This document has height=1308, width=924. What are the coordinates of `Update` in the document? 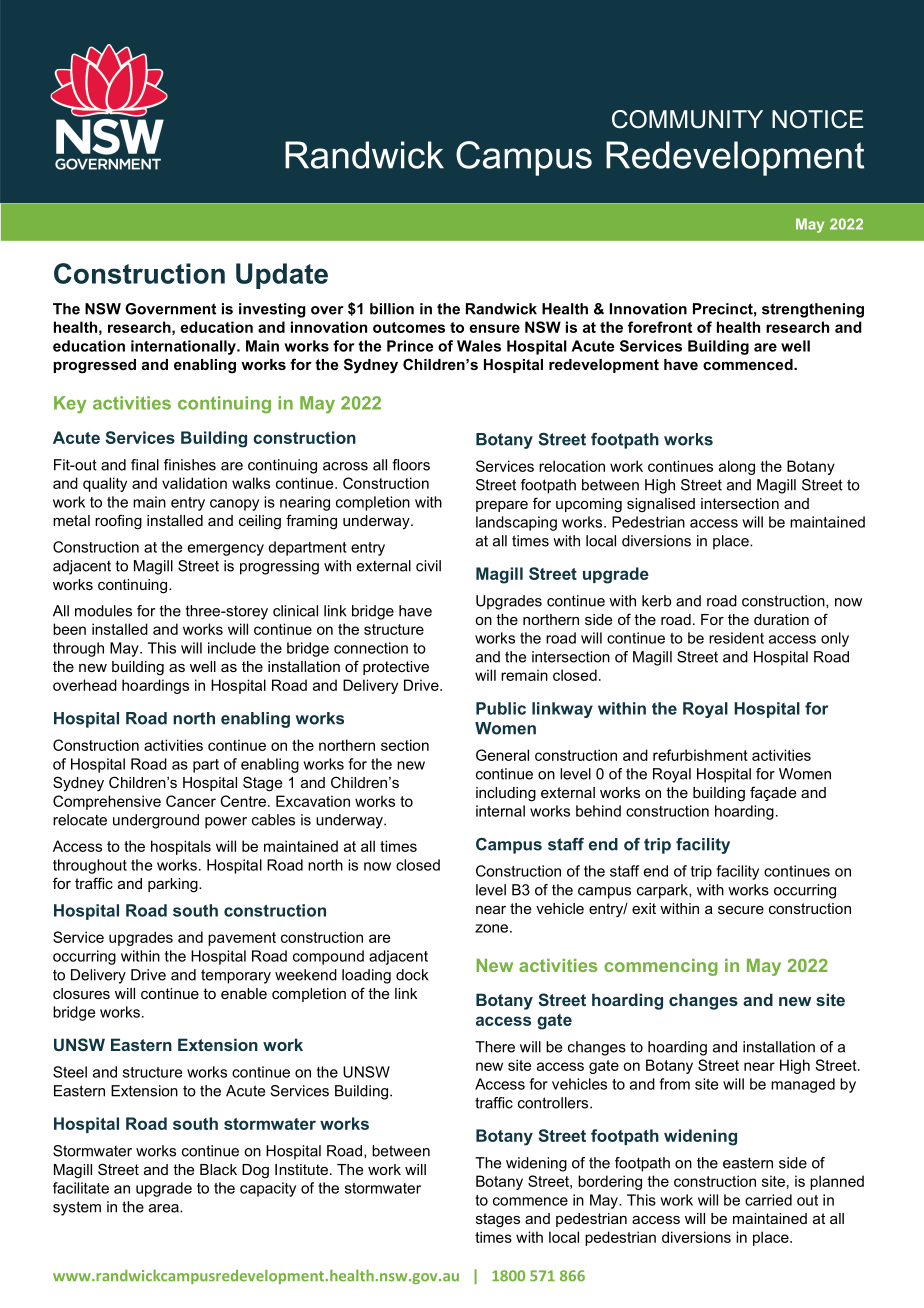 It's located at (282, 276).
